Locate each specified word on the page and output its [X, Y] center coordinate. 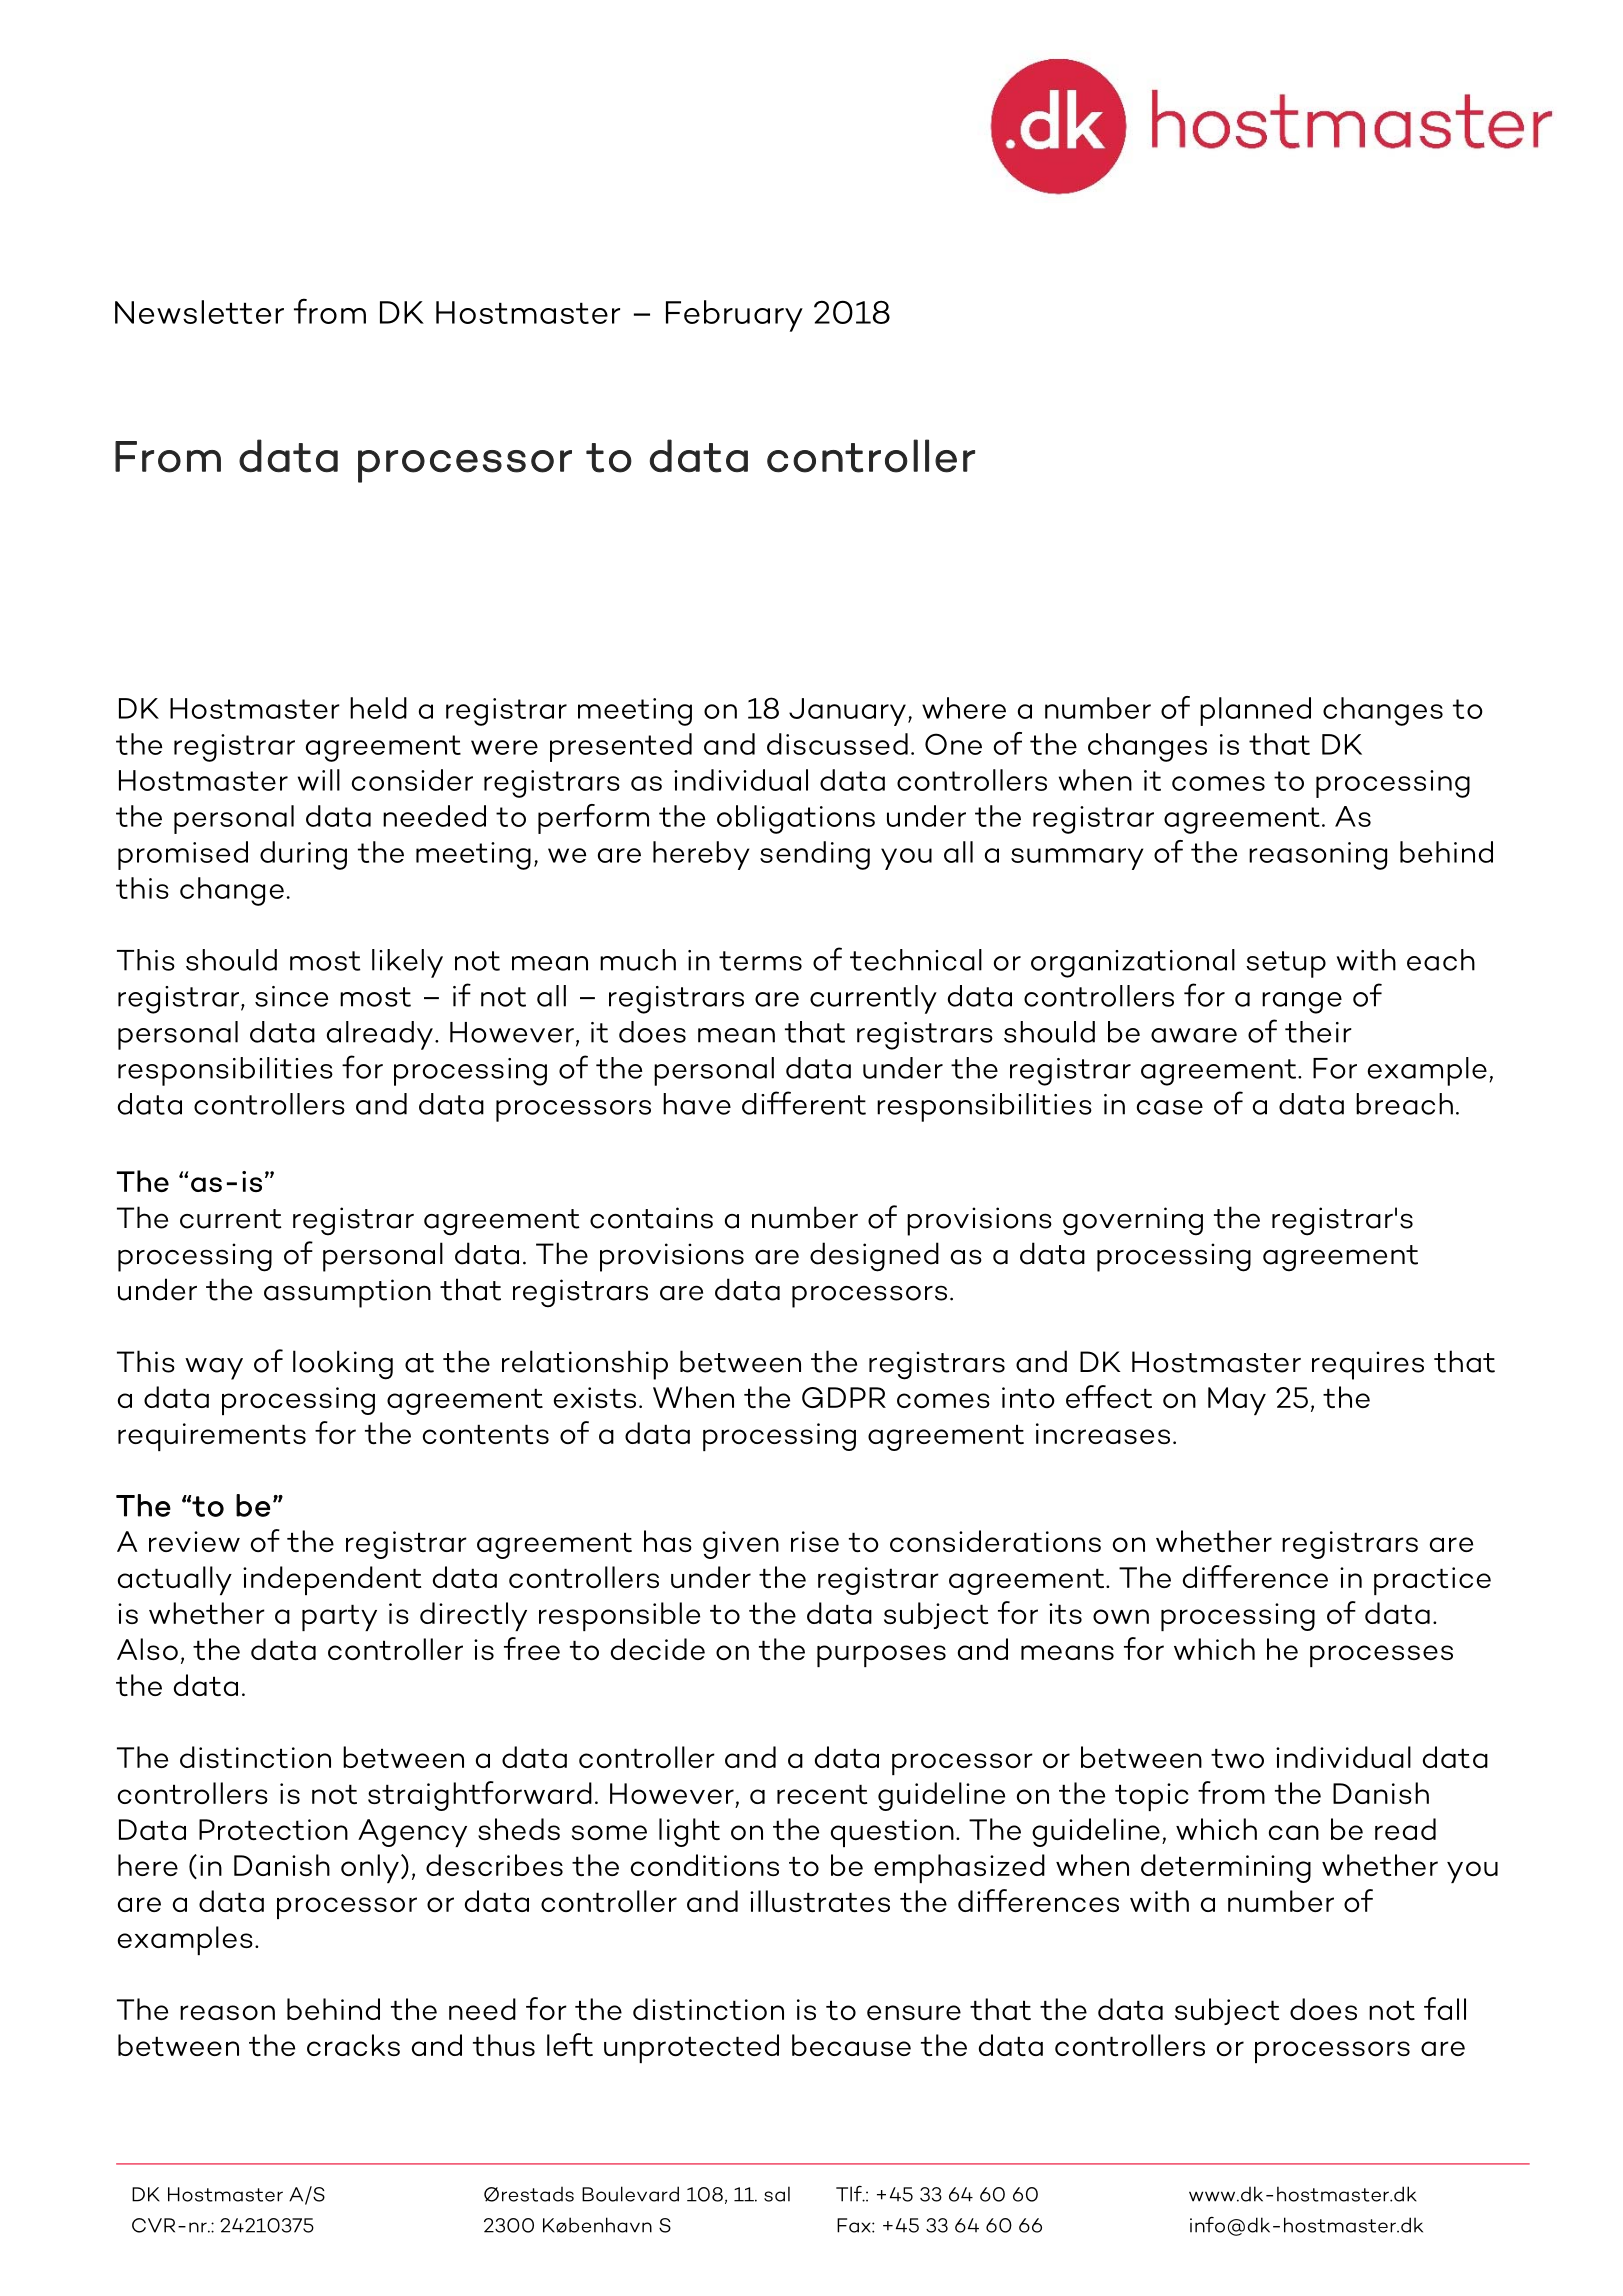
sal [777, 2194]
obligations [796, 819]
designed [874, 1257]
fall [1445, 2008]
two [1237, 1758]
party [339, 1617]
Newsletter [199, 312]
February [734, 316]
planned [1255, 711]
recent [822, 1794]
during [303, 855]
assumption [347, 1293]
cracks [353, 2045]
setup [1286, 964]
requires [1368, 1365]
